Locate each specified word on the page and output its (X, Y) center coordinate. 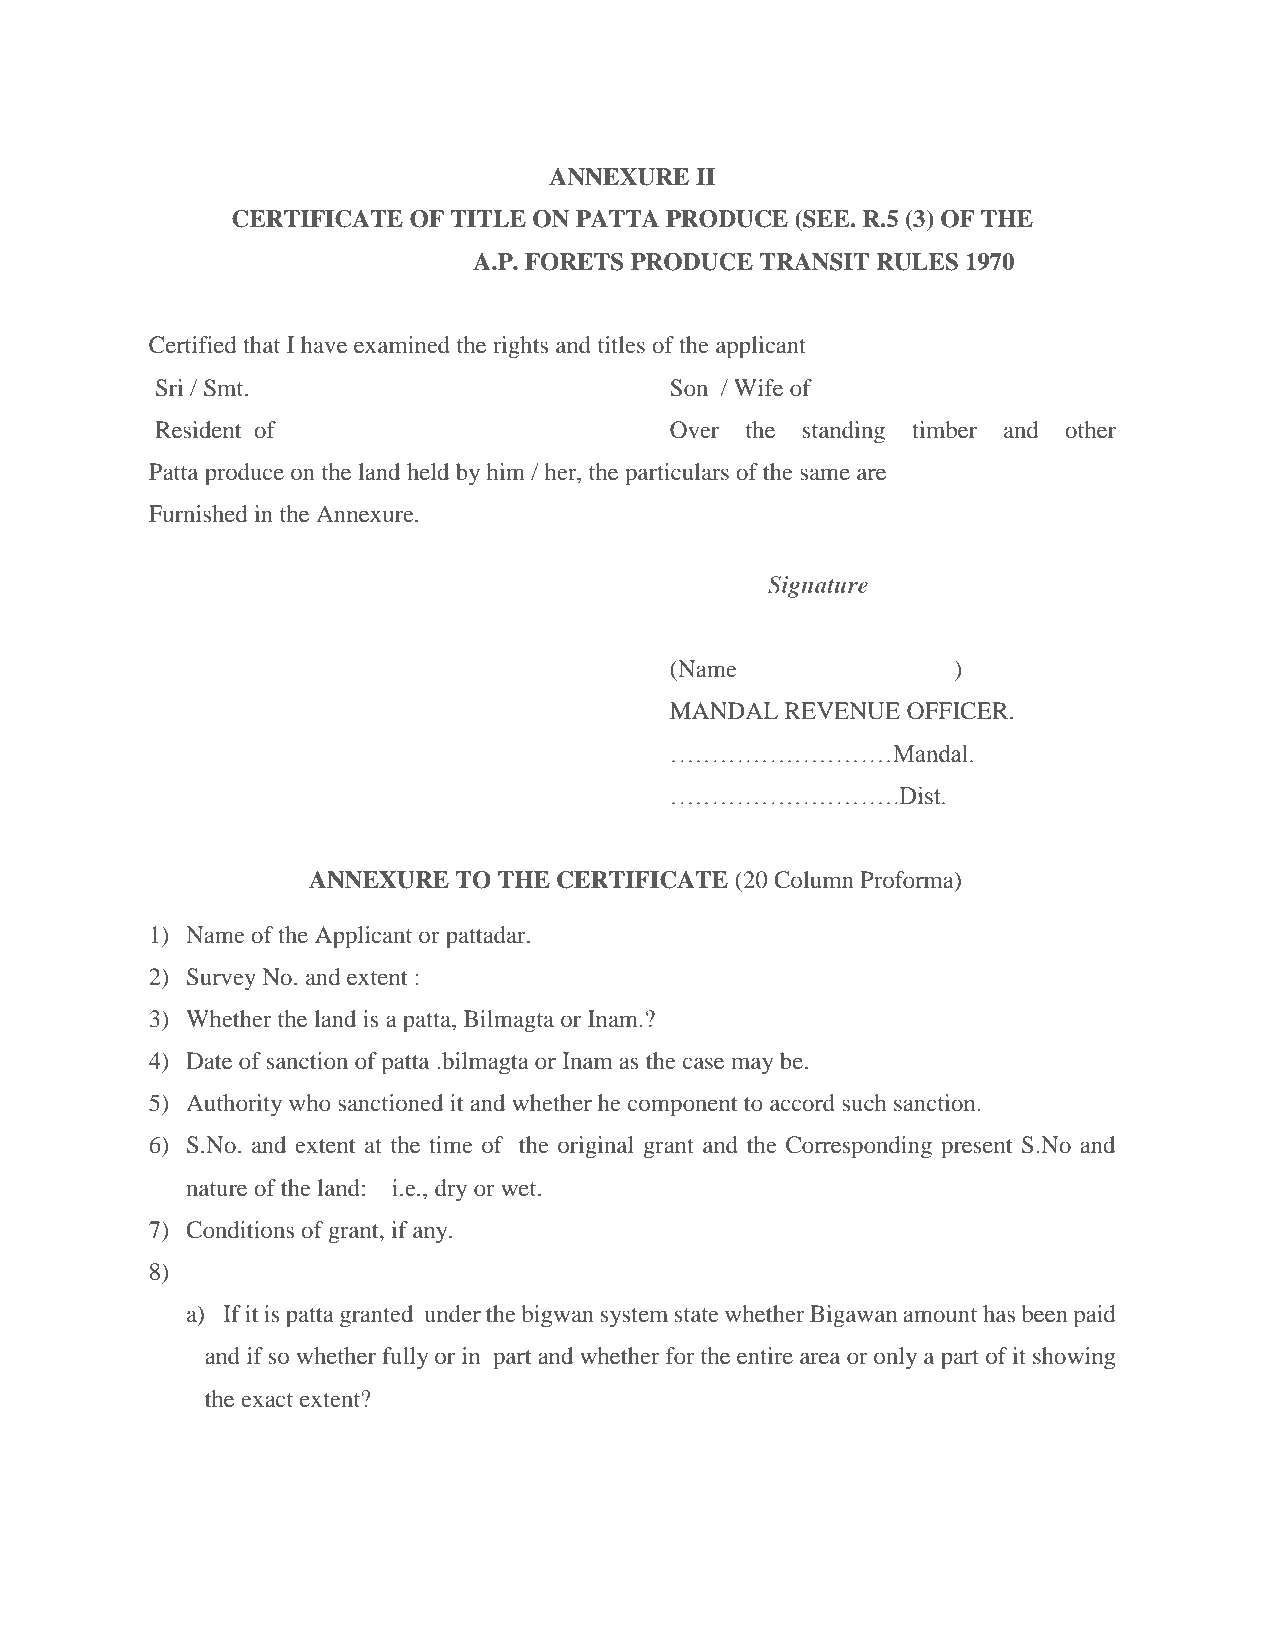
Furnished (198, 513)
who (310, 1102)
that (261, 344)
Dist (920, 795)
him (505, 471)
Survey (221, 979)
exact (267, 1400)
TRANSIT (814, 262)
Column (814, 880)
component (683, 1107)
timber (944, 429)
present (977, 1149)
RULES (917, 262)
